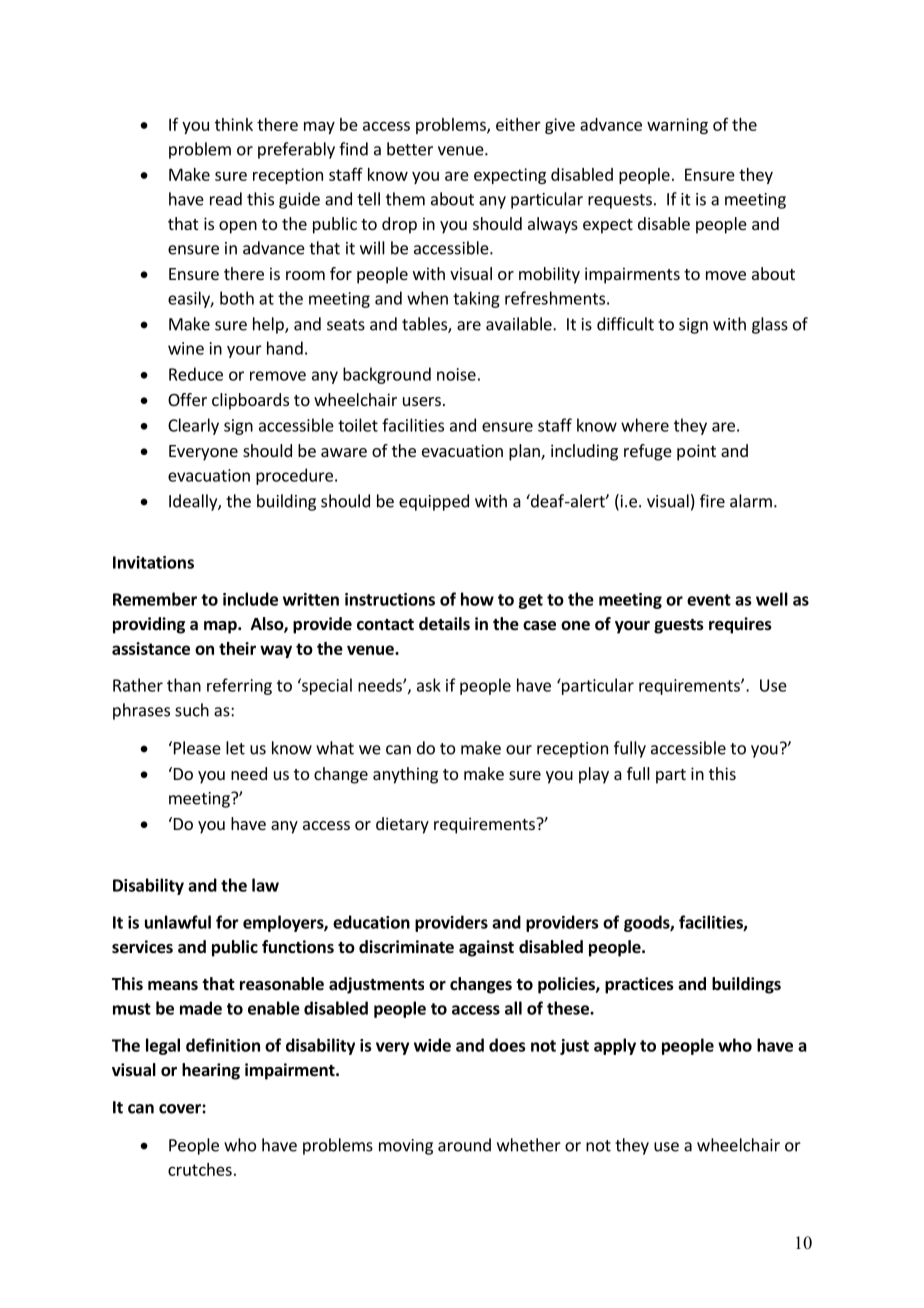  Describe the element at coordinates (464, 1145) in the screenshot. I see `around` at that location.
